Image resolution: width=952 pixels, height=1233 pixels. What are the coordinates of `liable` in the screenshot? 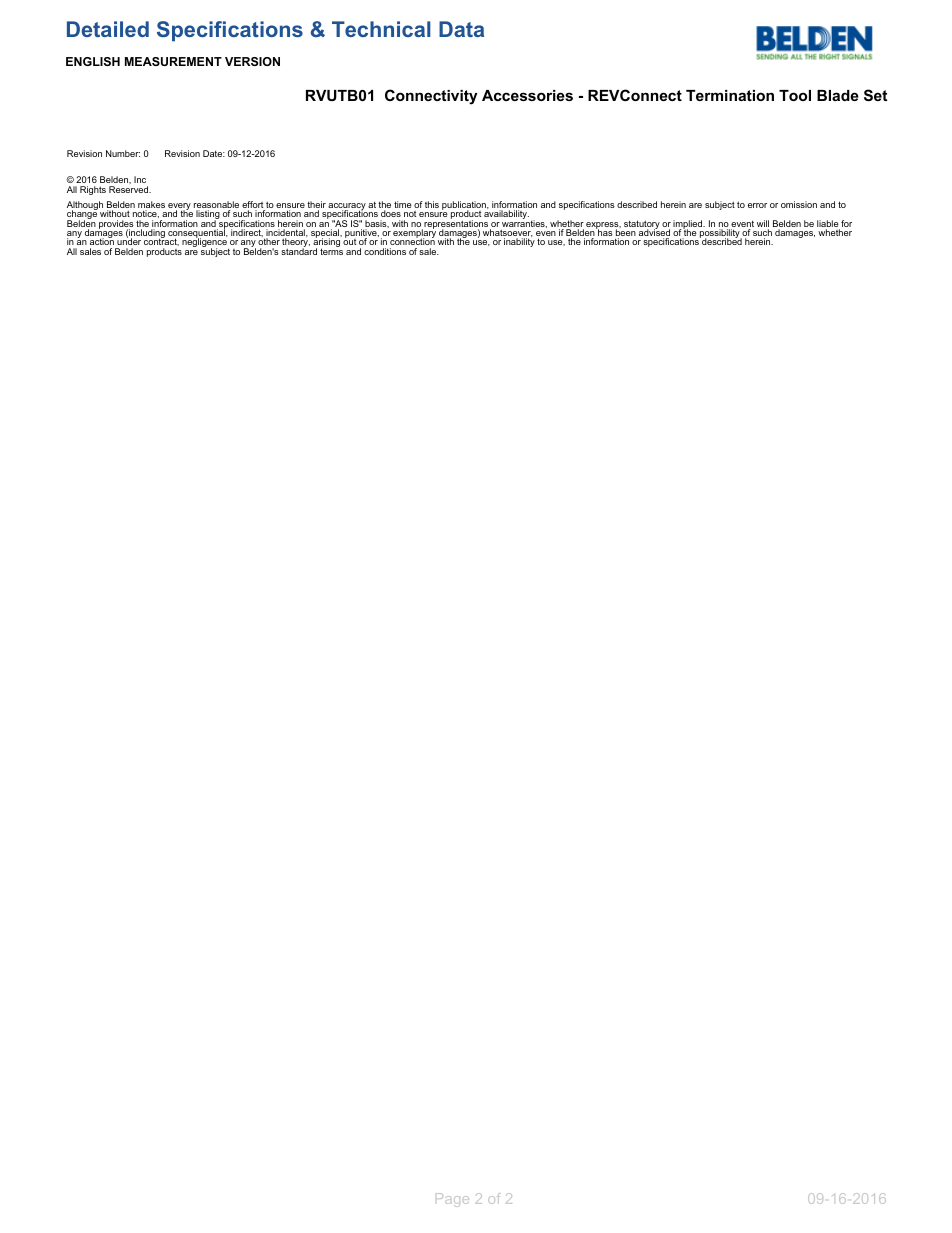 It's located at (828, 225).
